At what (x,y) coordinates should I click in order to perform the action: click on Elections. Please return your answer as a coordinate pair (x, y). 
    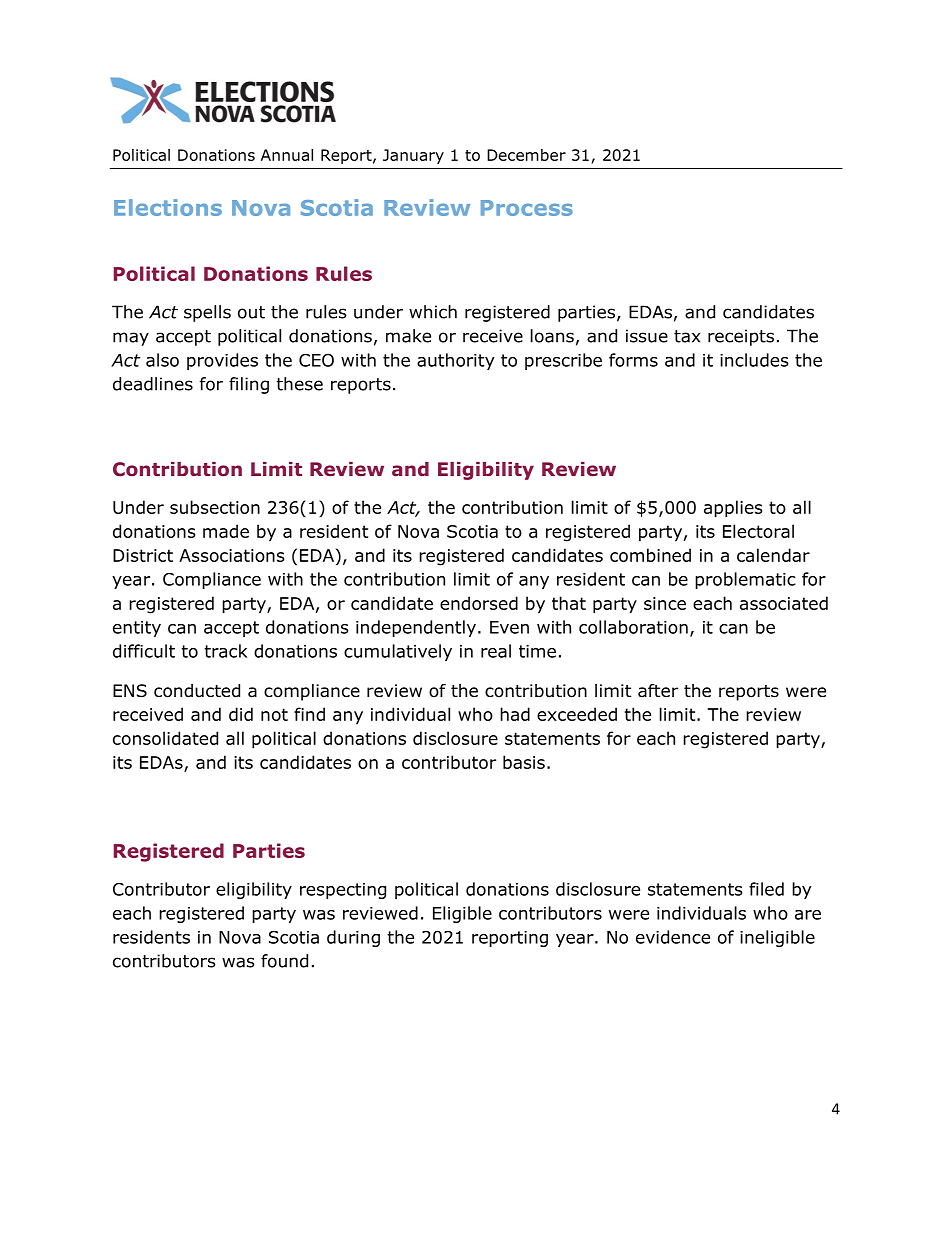
    Looking at the image, I should click on (168, 207).
